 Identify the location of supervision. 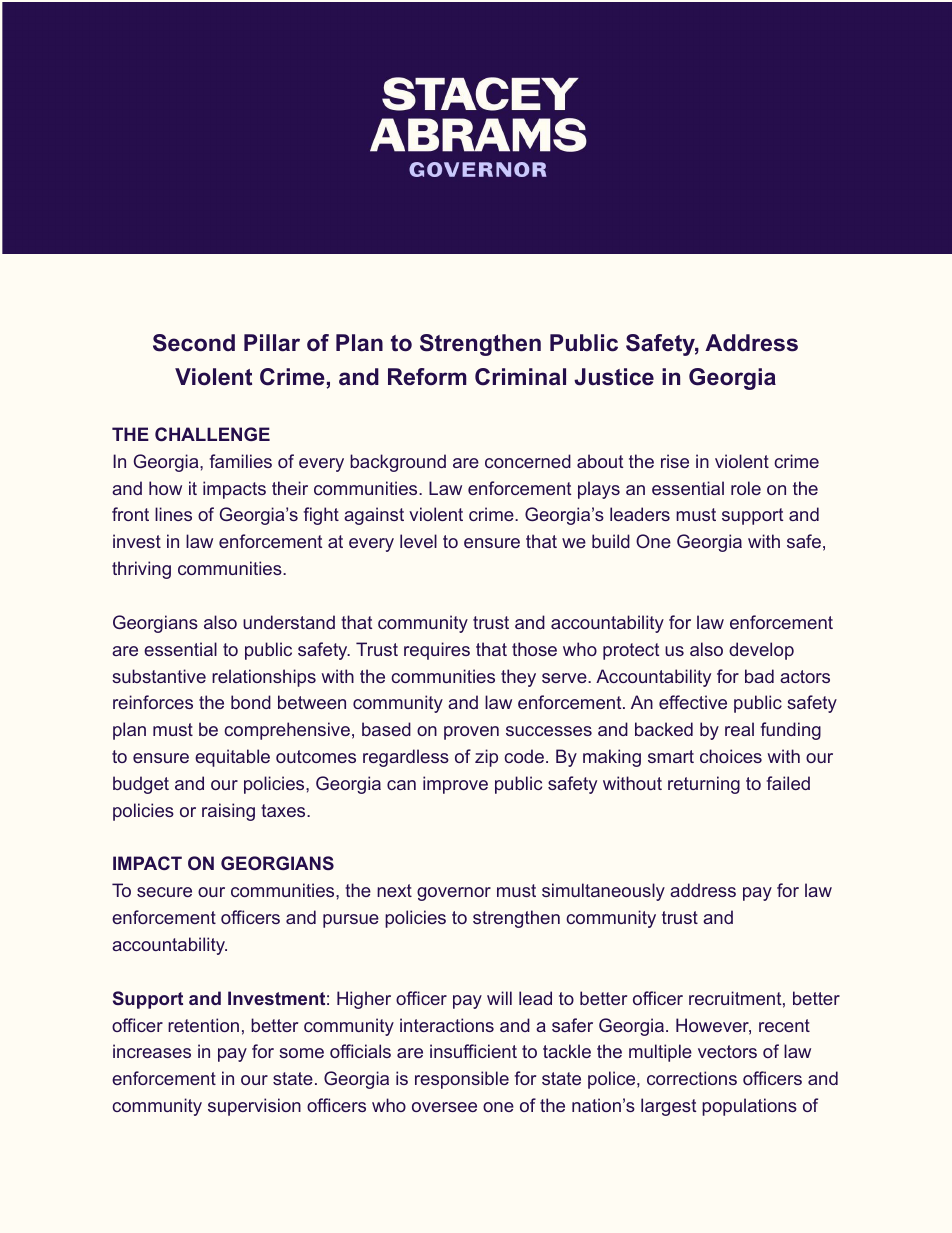
(254, 1107).
